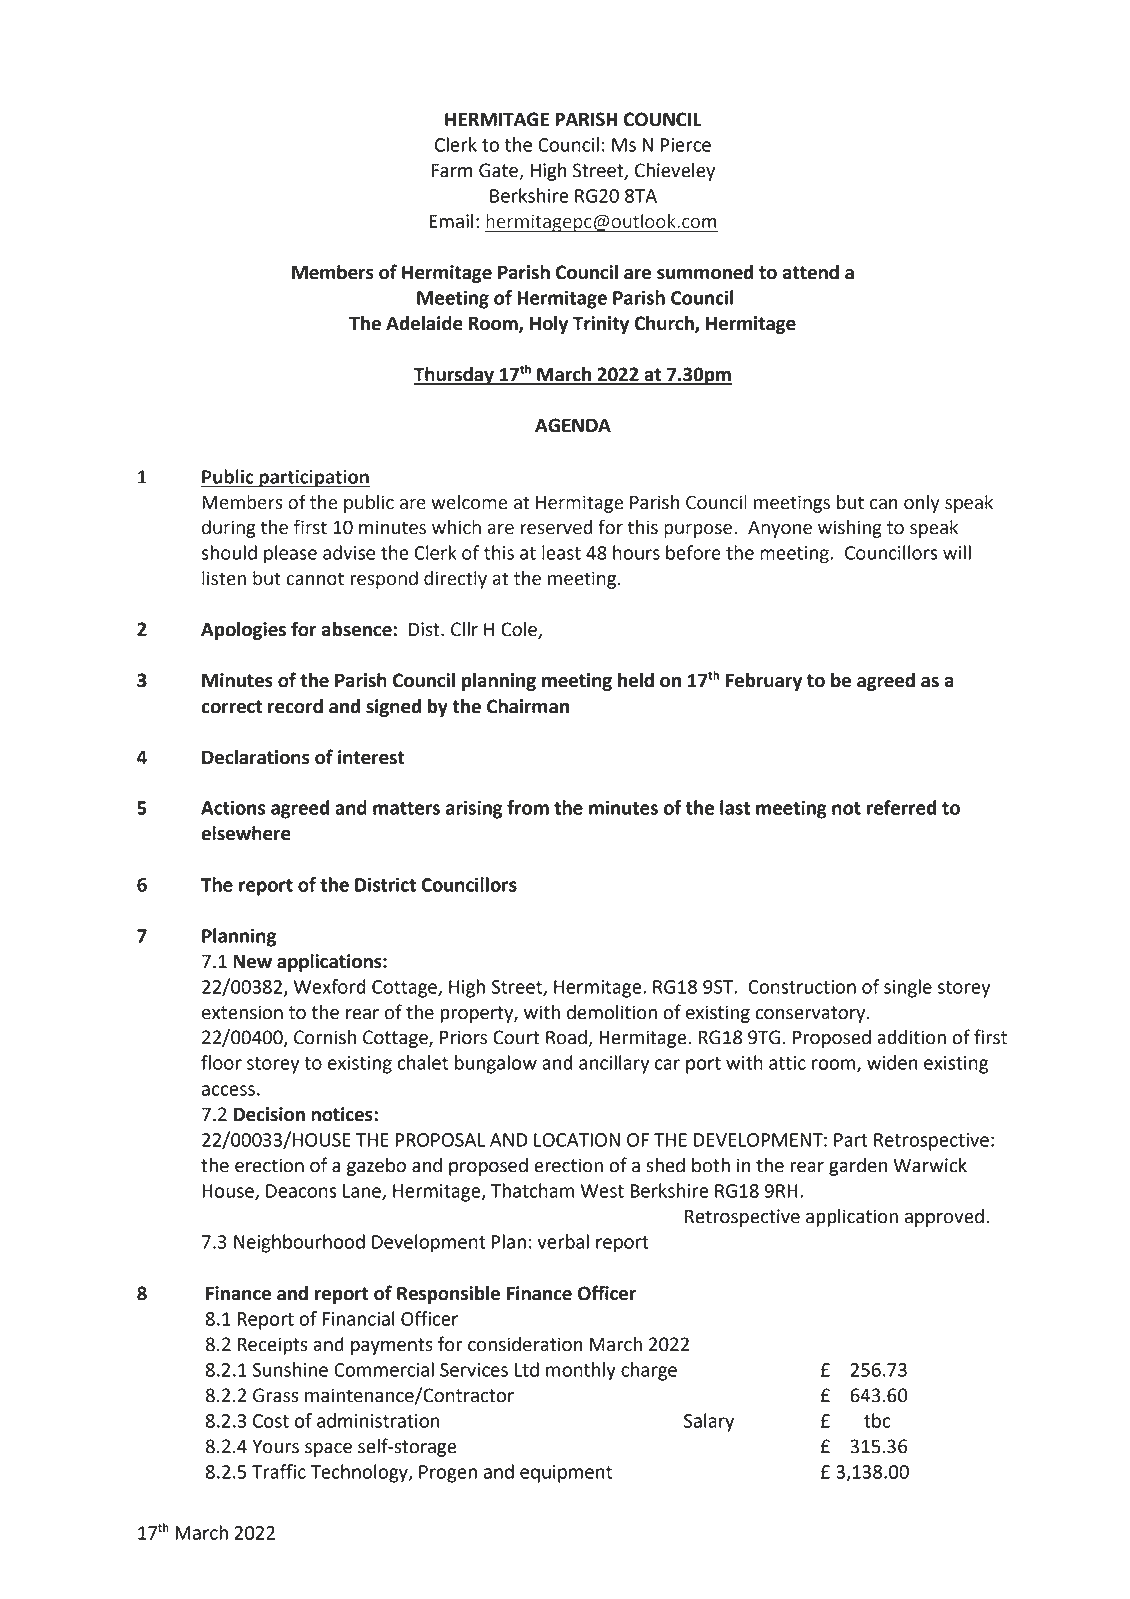  What do you see at coordinates (908, 988) in the image?
I see `single` at bounding box center [908, 988].
